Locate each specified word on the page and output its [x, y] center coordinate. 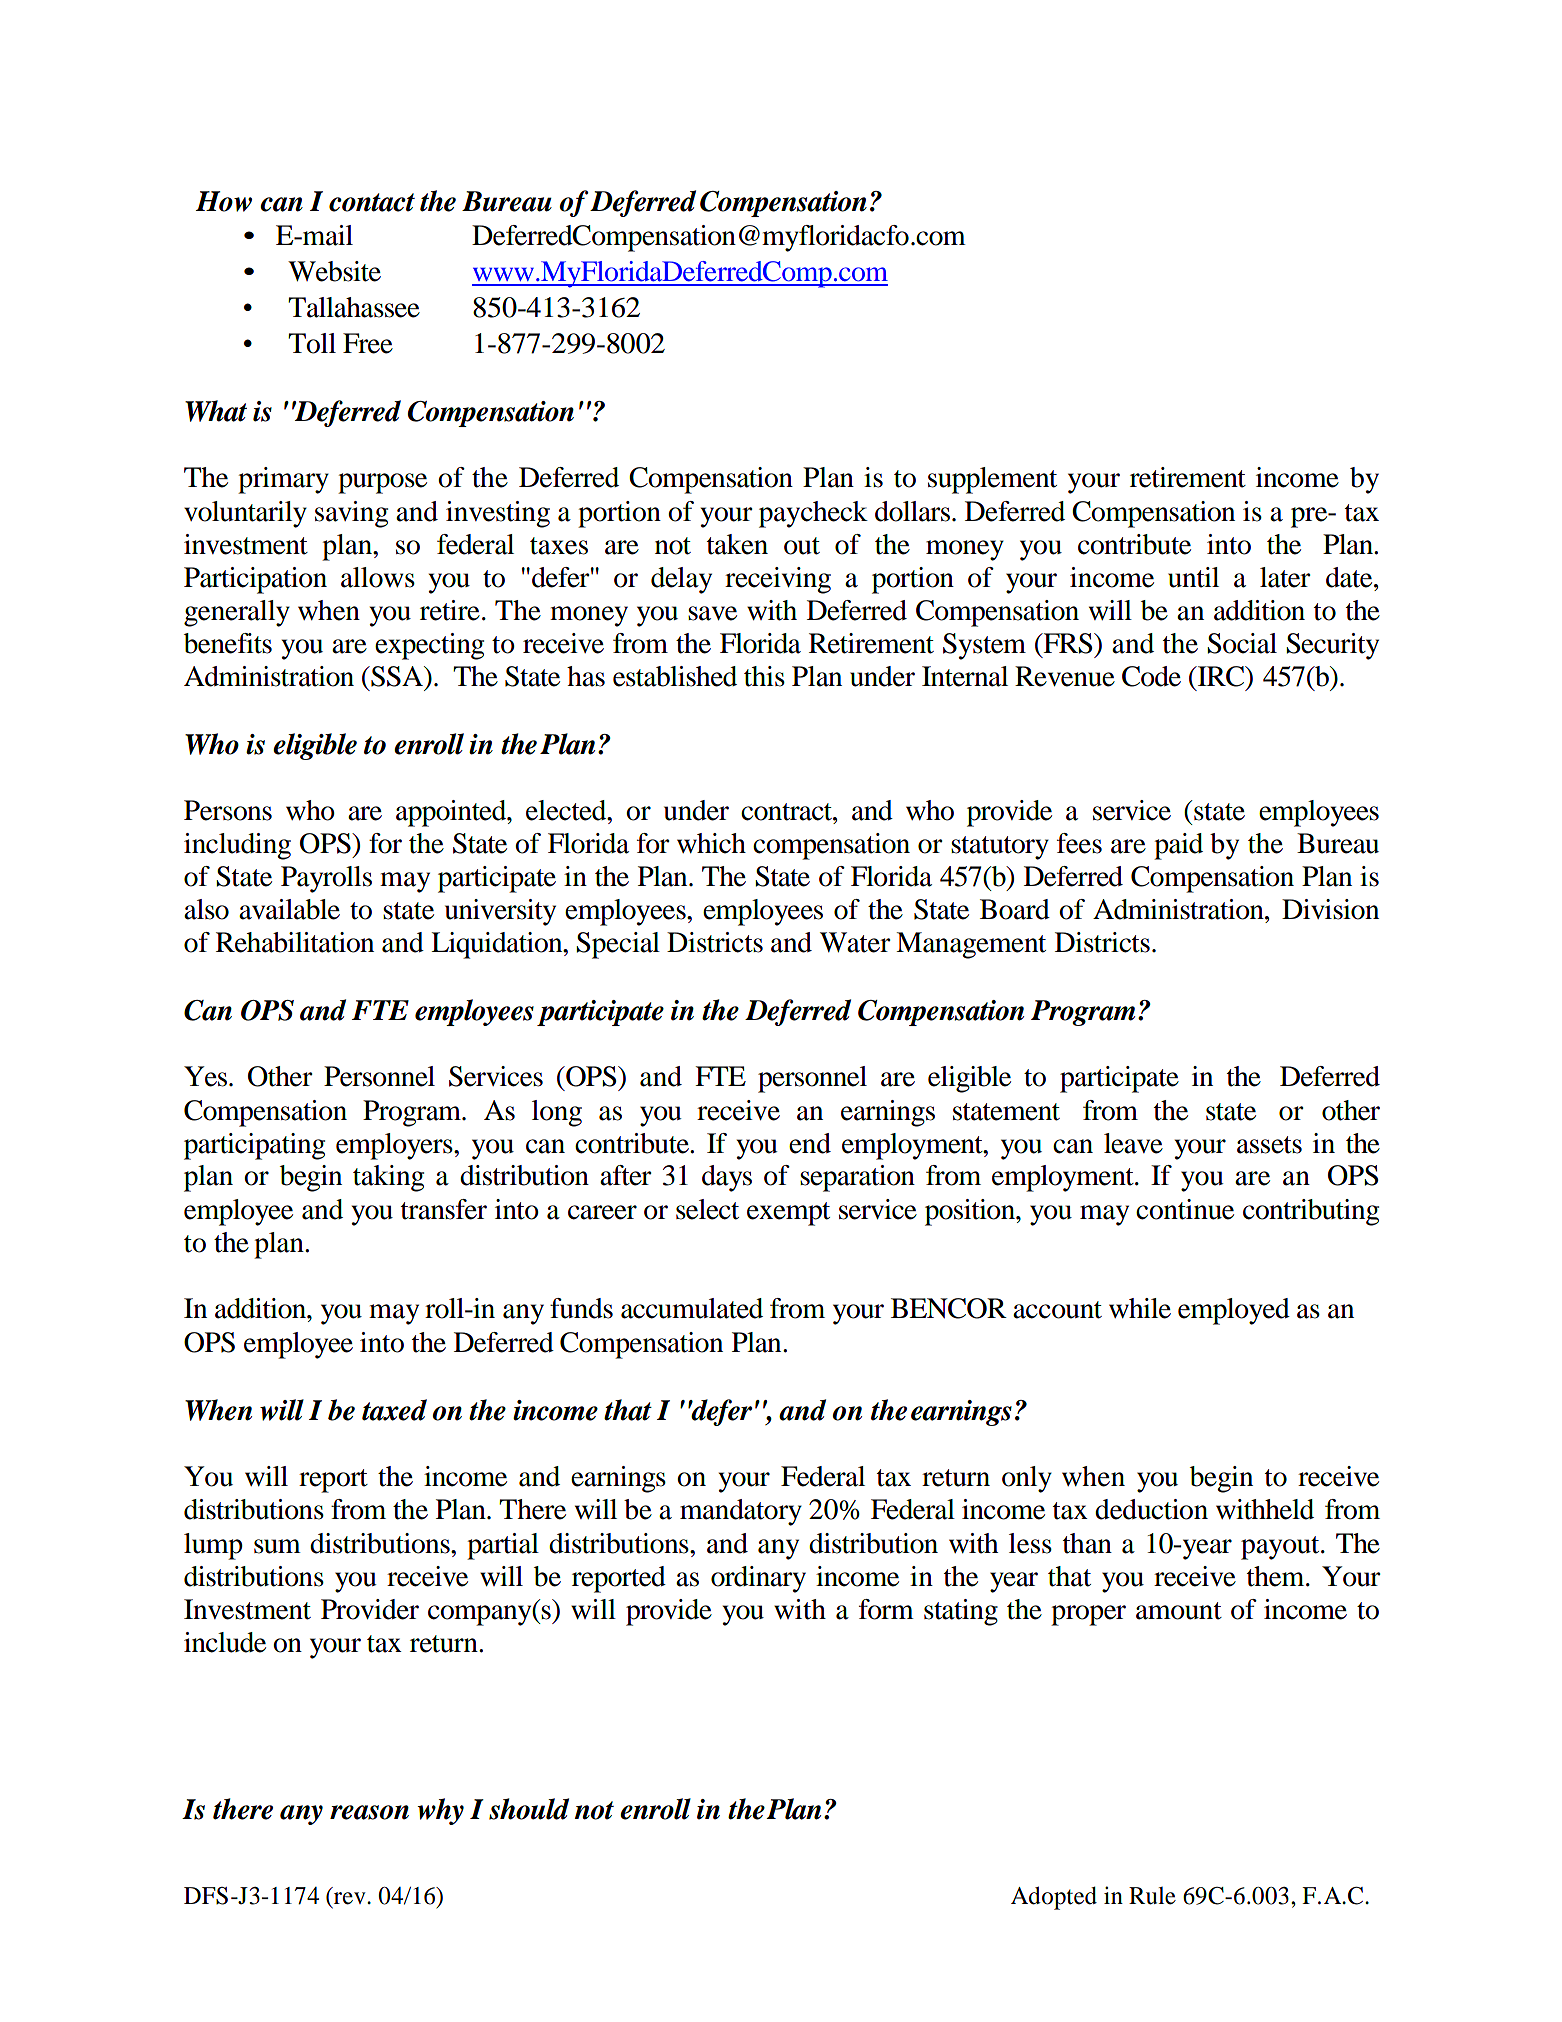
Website [334, 271]
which [711, 843]
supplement [992, 480]
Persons [228, 810]
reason [369, 1812]
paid [1178, 846]
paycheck [813, 514]
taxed [394, 1410]
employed [1234, 1311]
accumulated [692, 1308]
